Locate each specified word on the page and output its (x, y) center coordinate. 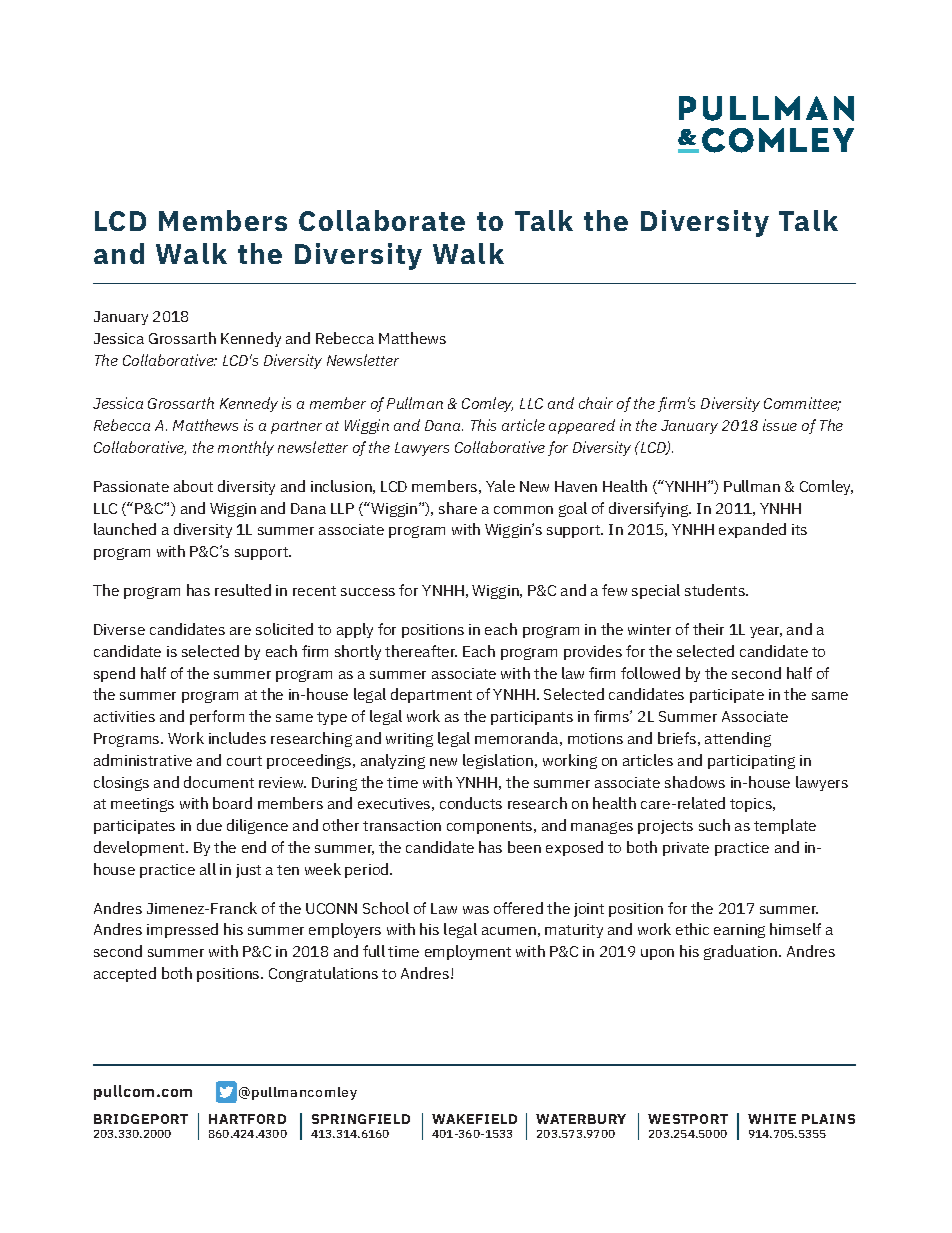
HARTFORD (247, 1119)
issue (780, 425)
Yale (500, 486)
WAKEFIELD (474, 1119)
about (193, 486)
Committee (802, 404)
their (708, 629)
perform (217, 717)
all (208, 869)
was (476, 910)
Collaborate (382, 220)
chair (596, 403)
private (686, 849)
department (431, 695)
